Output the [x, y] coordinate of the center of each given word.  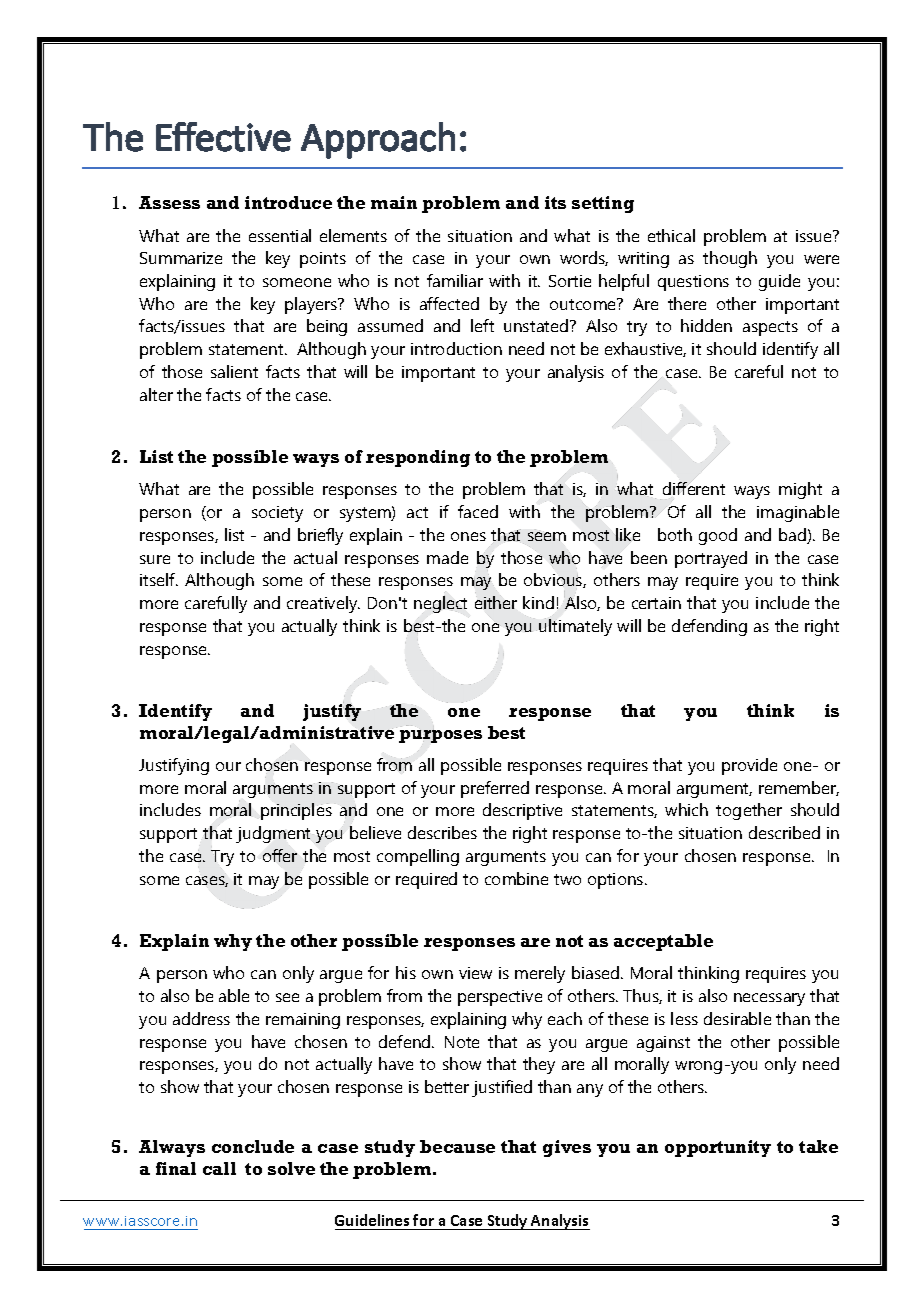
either [496, 602]
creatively [323, 604]
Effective [223, 137]
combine [516, 878]
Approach [378, 140]
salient [234, 371]
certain [656, 603]
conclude [253, 1146]
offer [280, 855]
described [784, 832]
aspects [770, 328]
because [457, 1146]
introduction [456, 348]
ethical [671, 235]
